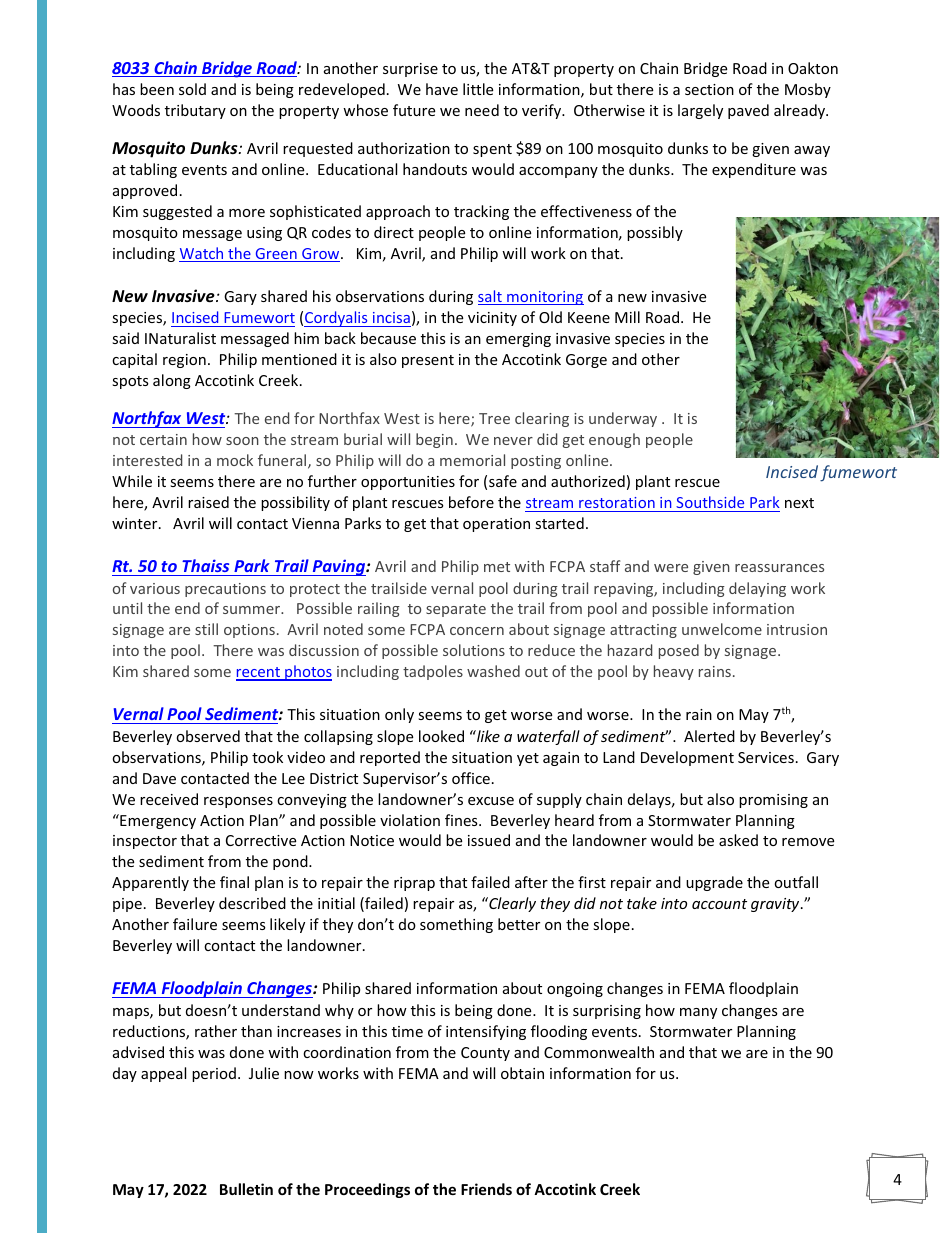  Describe the element at coordinates (246, 1189) in the image. I see `Bulletin` at that location.
